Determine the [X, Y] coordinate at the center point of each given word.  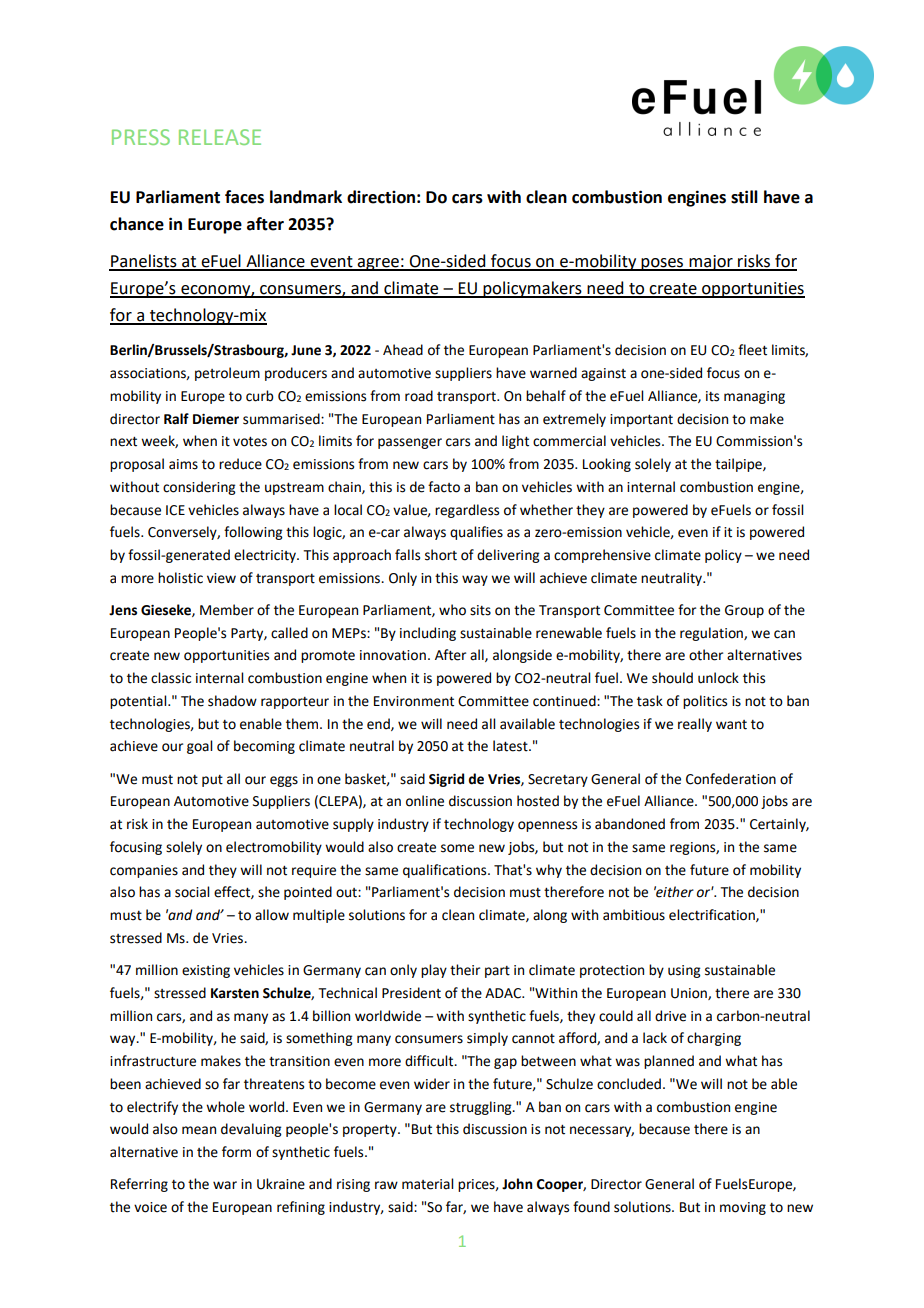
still [744, 197]
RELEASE [220, 137]
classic [171, 678]
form [236, 1152]
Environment [414, 701]
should [672, 678]
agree [378, 264]
